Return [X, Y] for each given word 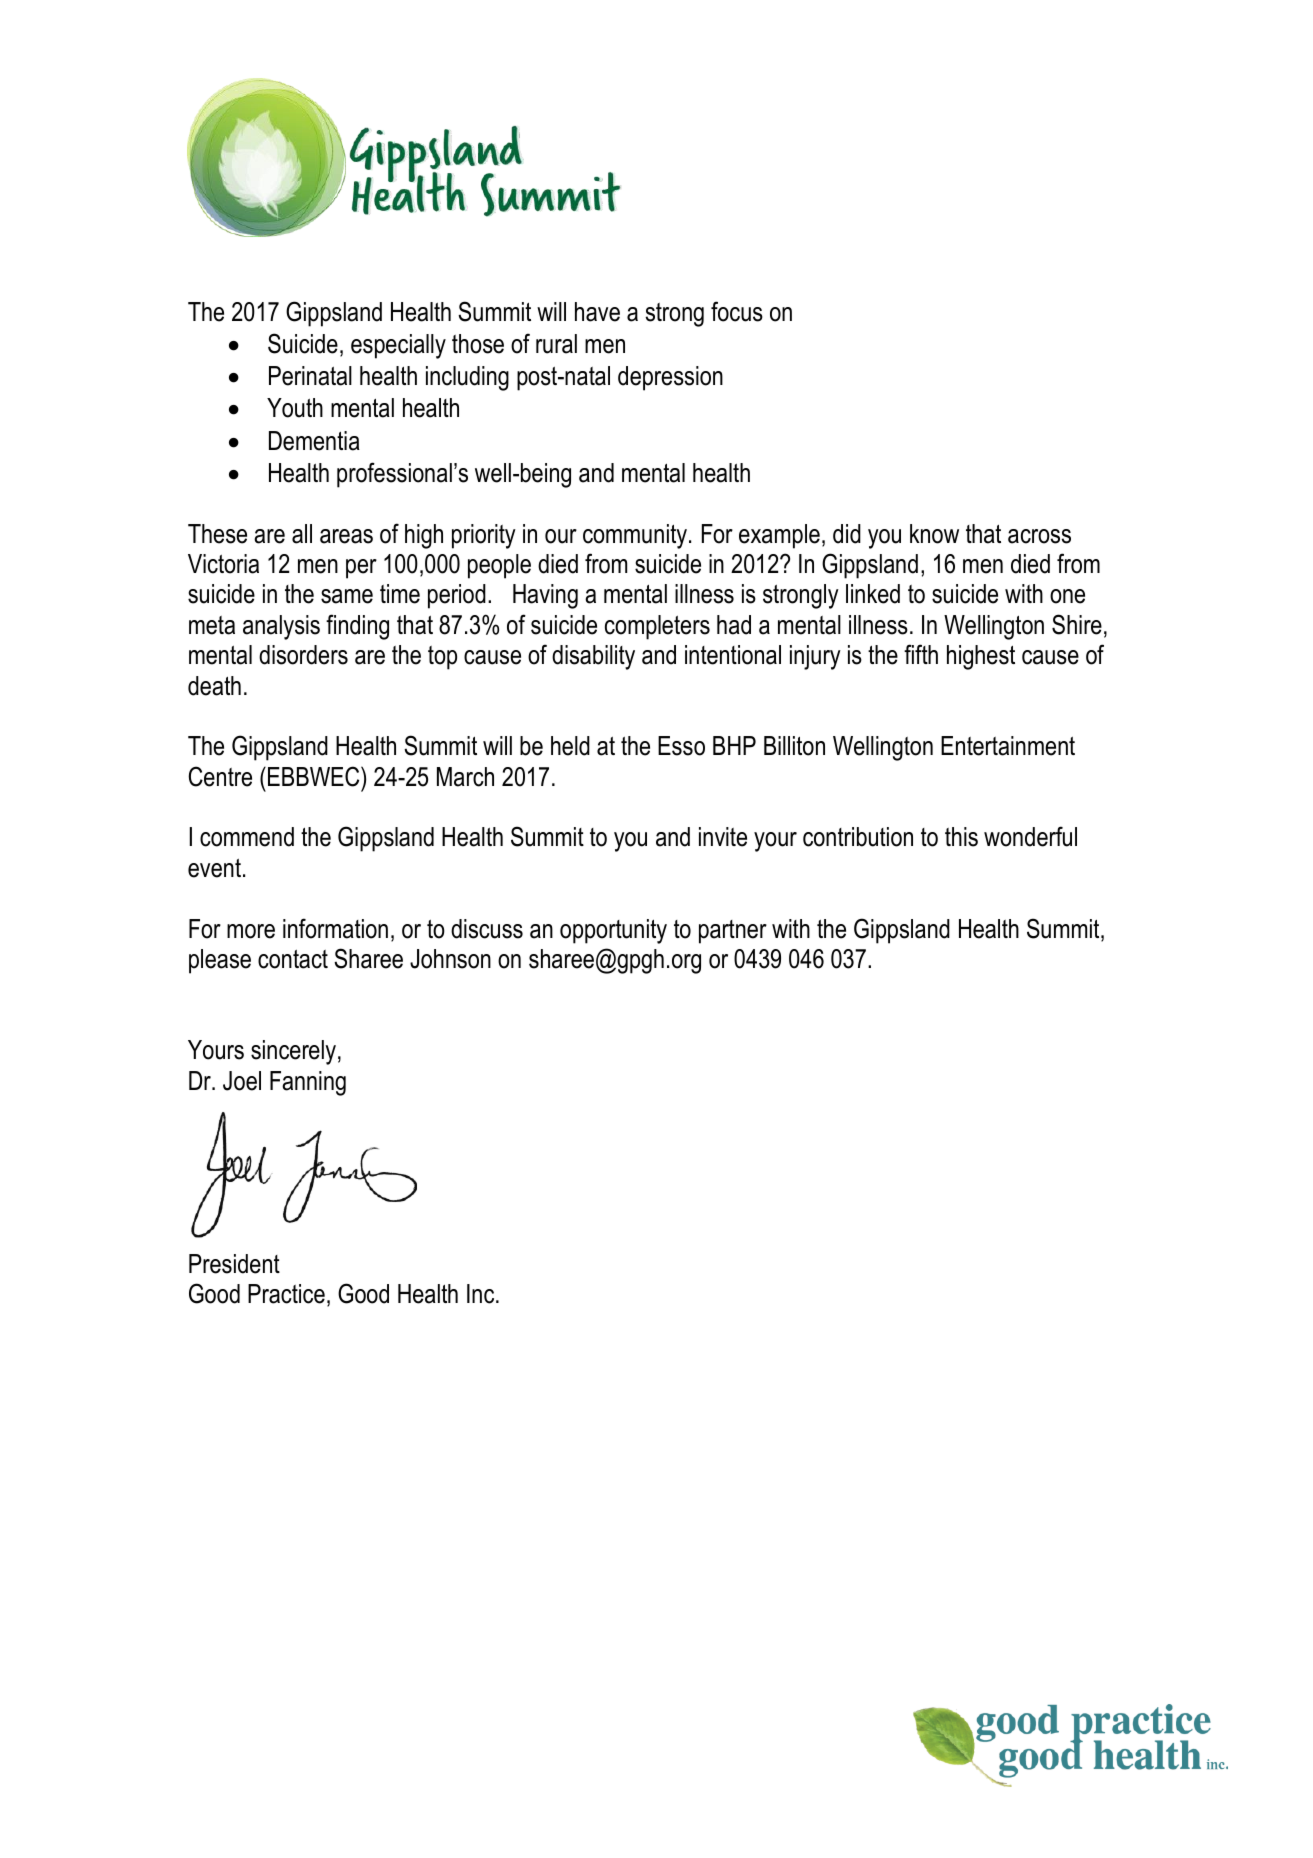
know [934, 534]
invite [723, 837]
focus [737, 311]
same [347, 596]
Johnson [450, 959]
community [636, 536]
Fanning [308, 1083]
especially [398, 346]
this [961, 837]
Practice [286, 1294]
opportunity [613, 931]
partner [733, 932]
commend [247, 837]
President [234, 1264]
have [597, 312]
